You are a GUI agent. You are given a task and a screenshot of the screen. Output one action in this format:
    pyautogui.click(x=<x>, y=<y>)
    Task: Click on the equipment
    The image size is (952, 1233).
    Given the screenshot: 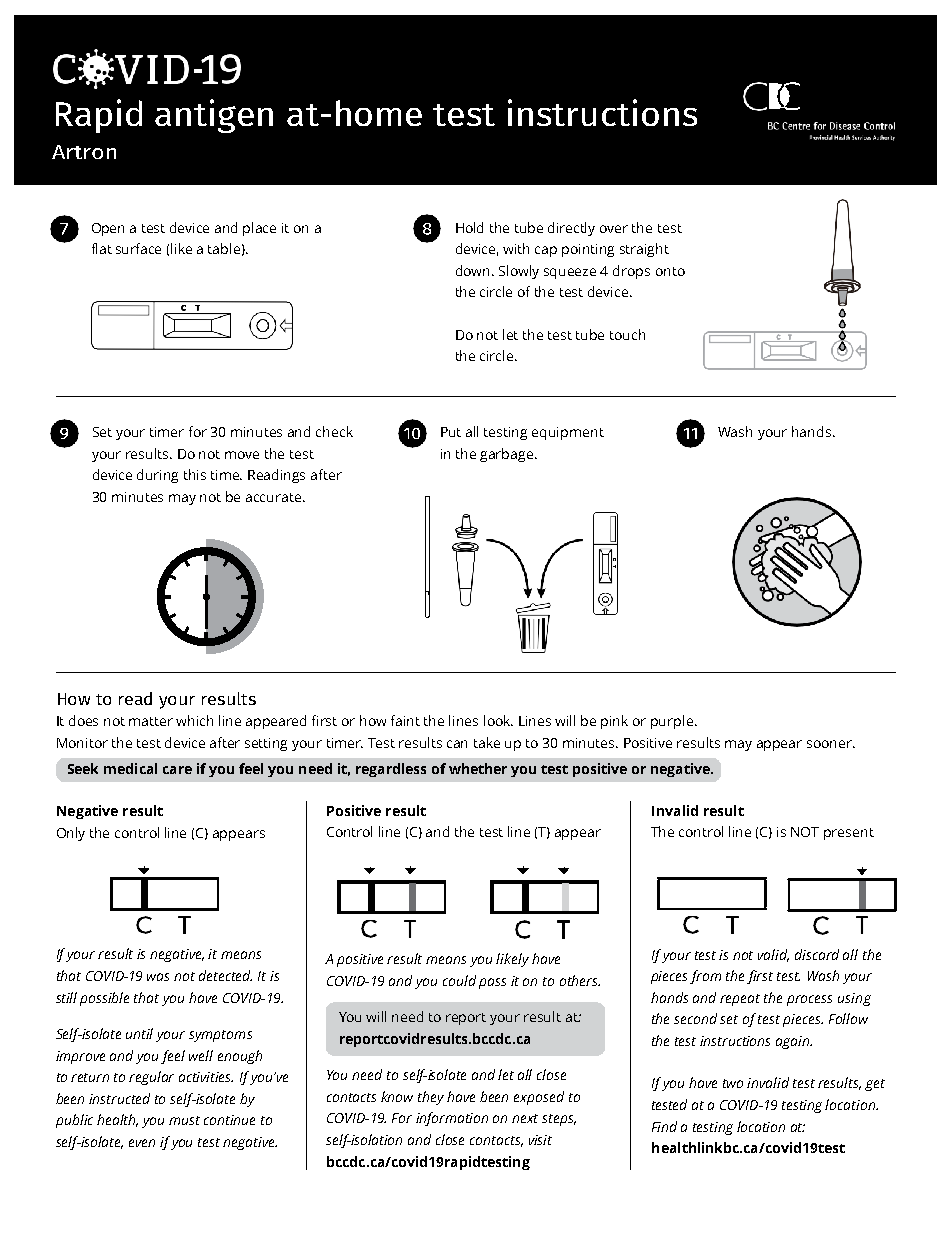 What is the action you would take?
    pyautogui.click(x=568, y=433)
